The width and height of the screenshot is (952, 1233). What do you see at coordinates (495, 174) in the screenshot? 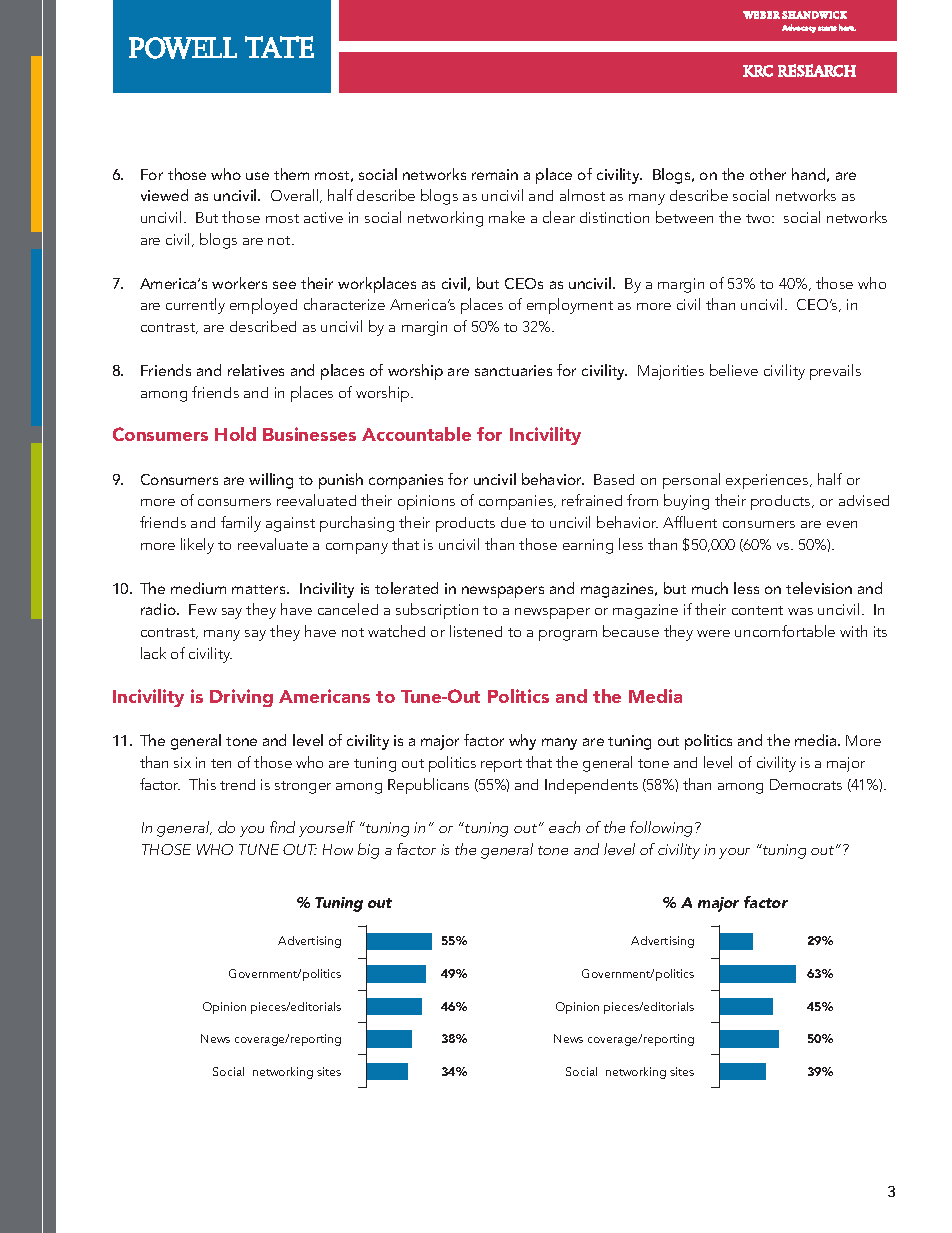
I see `remain` at bounding box center [495, 174].
